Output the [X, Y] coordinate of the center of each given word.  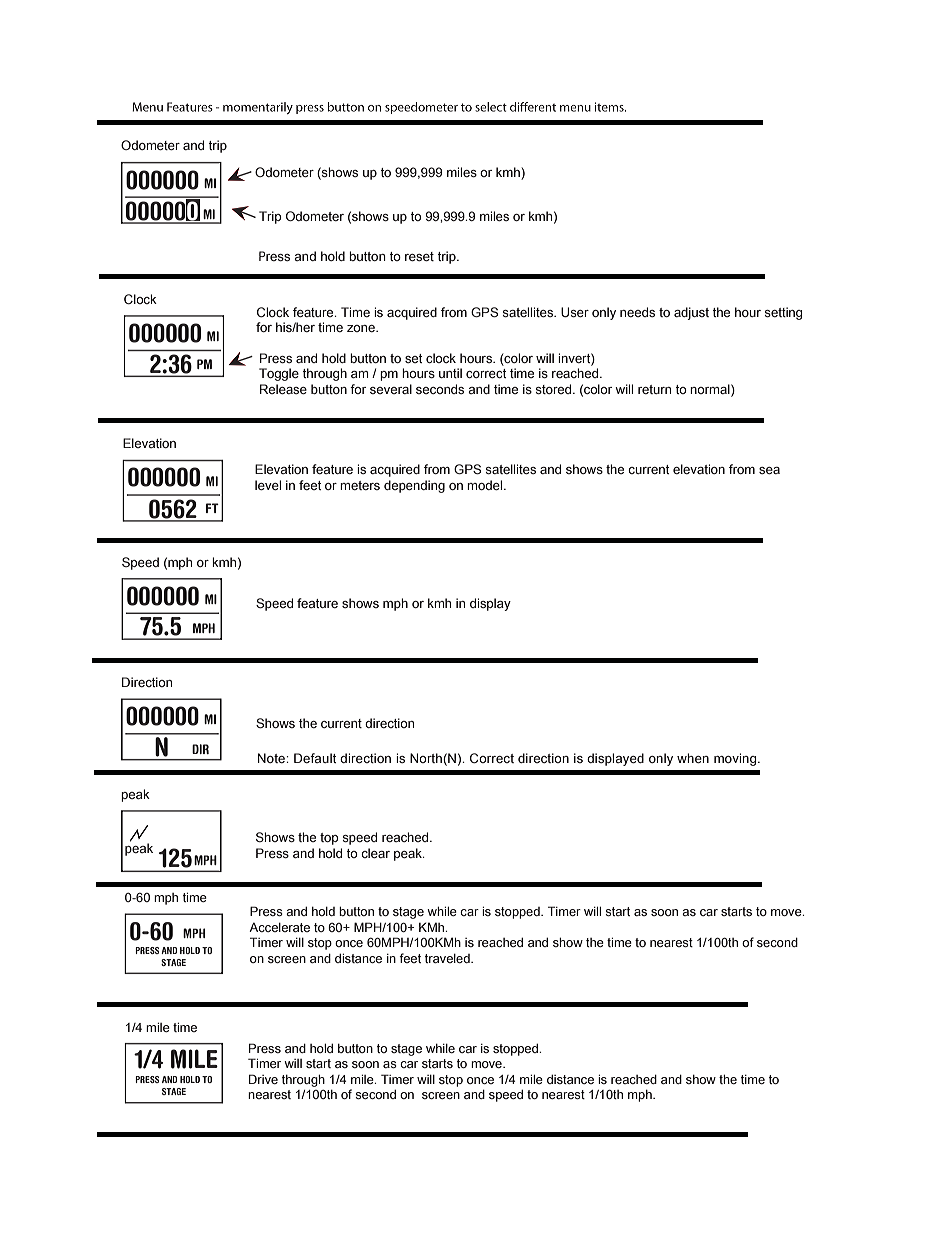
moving [736, 759]
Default [315, 758]
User [575, 312]
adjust [691, 313]
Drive [263, 1079]
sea [769, 470]
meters [360, 485]
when [693, 758]
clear [375, 853]
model [486, 485]
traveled [448, 958]
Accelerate [279, 927]
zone [362, 328]
